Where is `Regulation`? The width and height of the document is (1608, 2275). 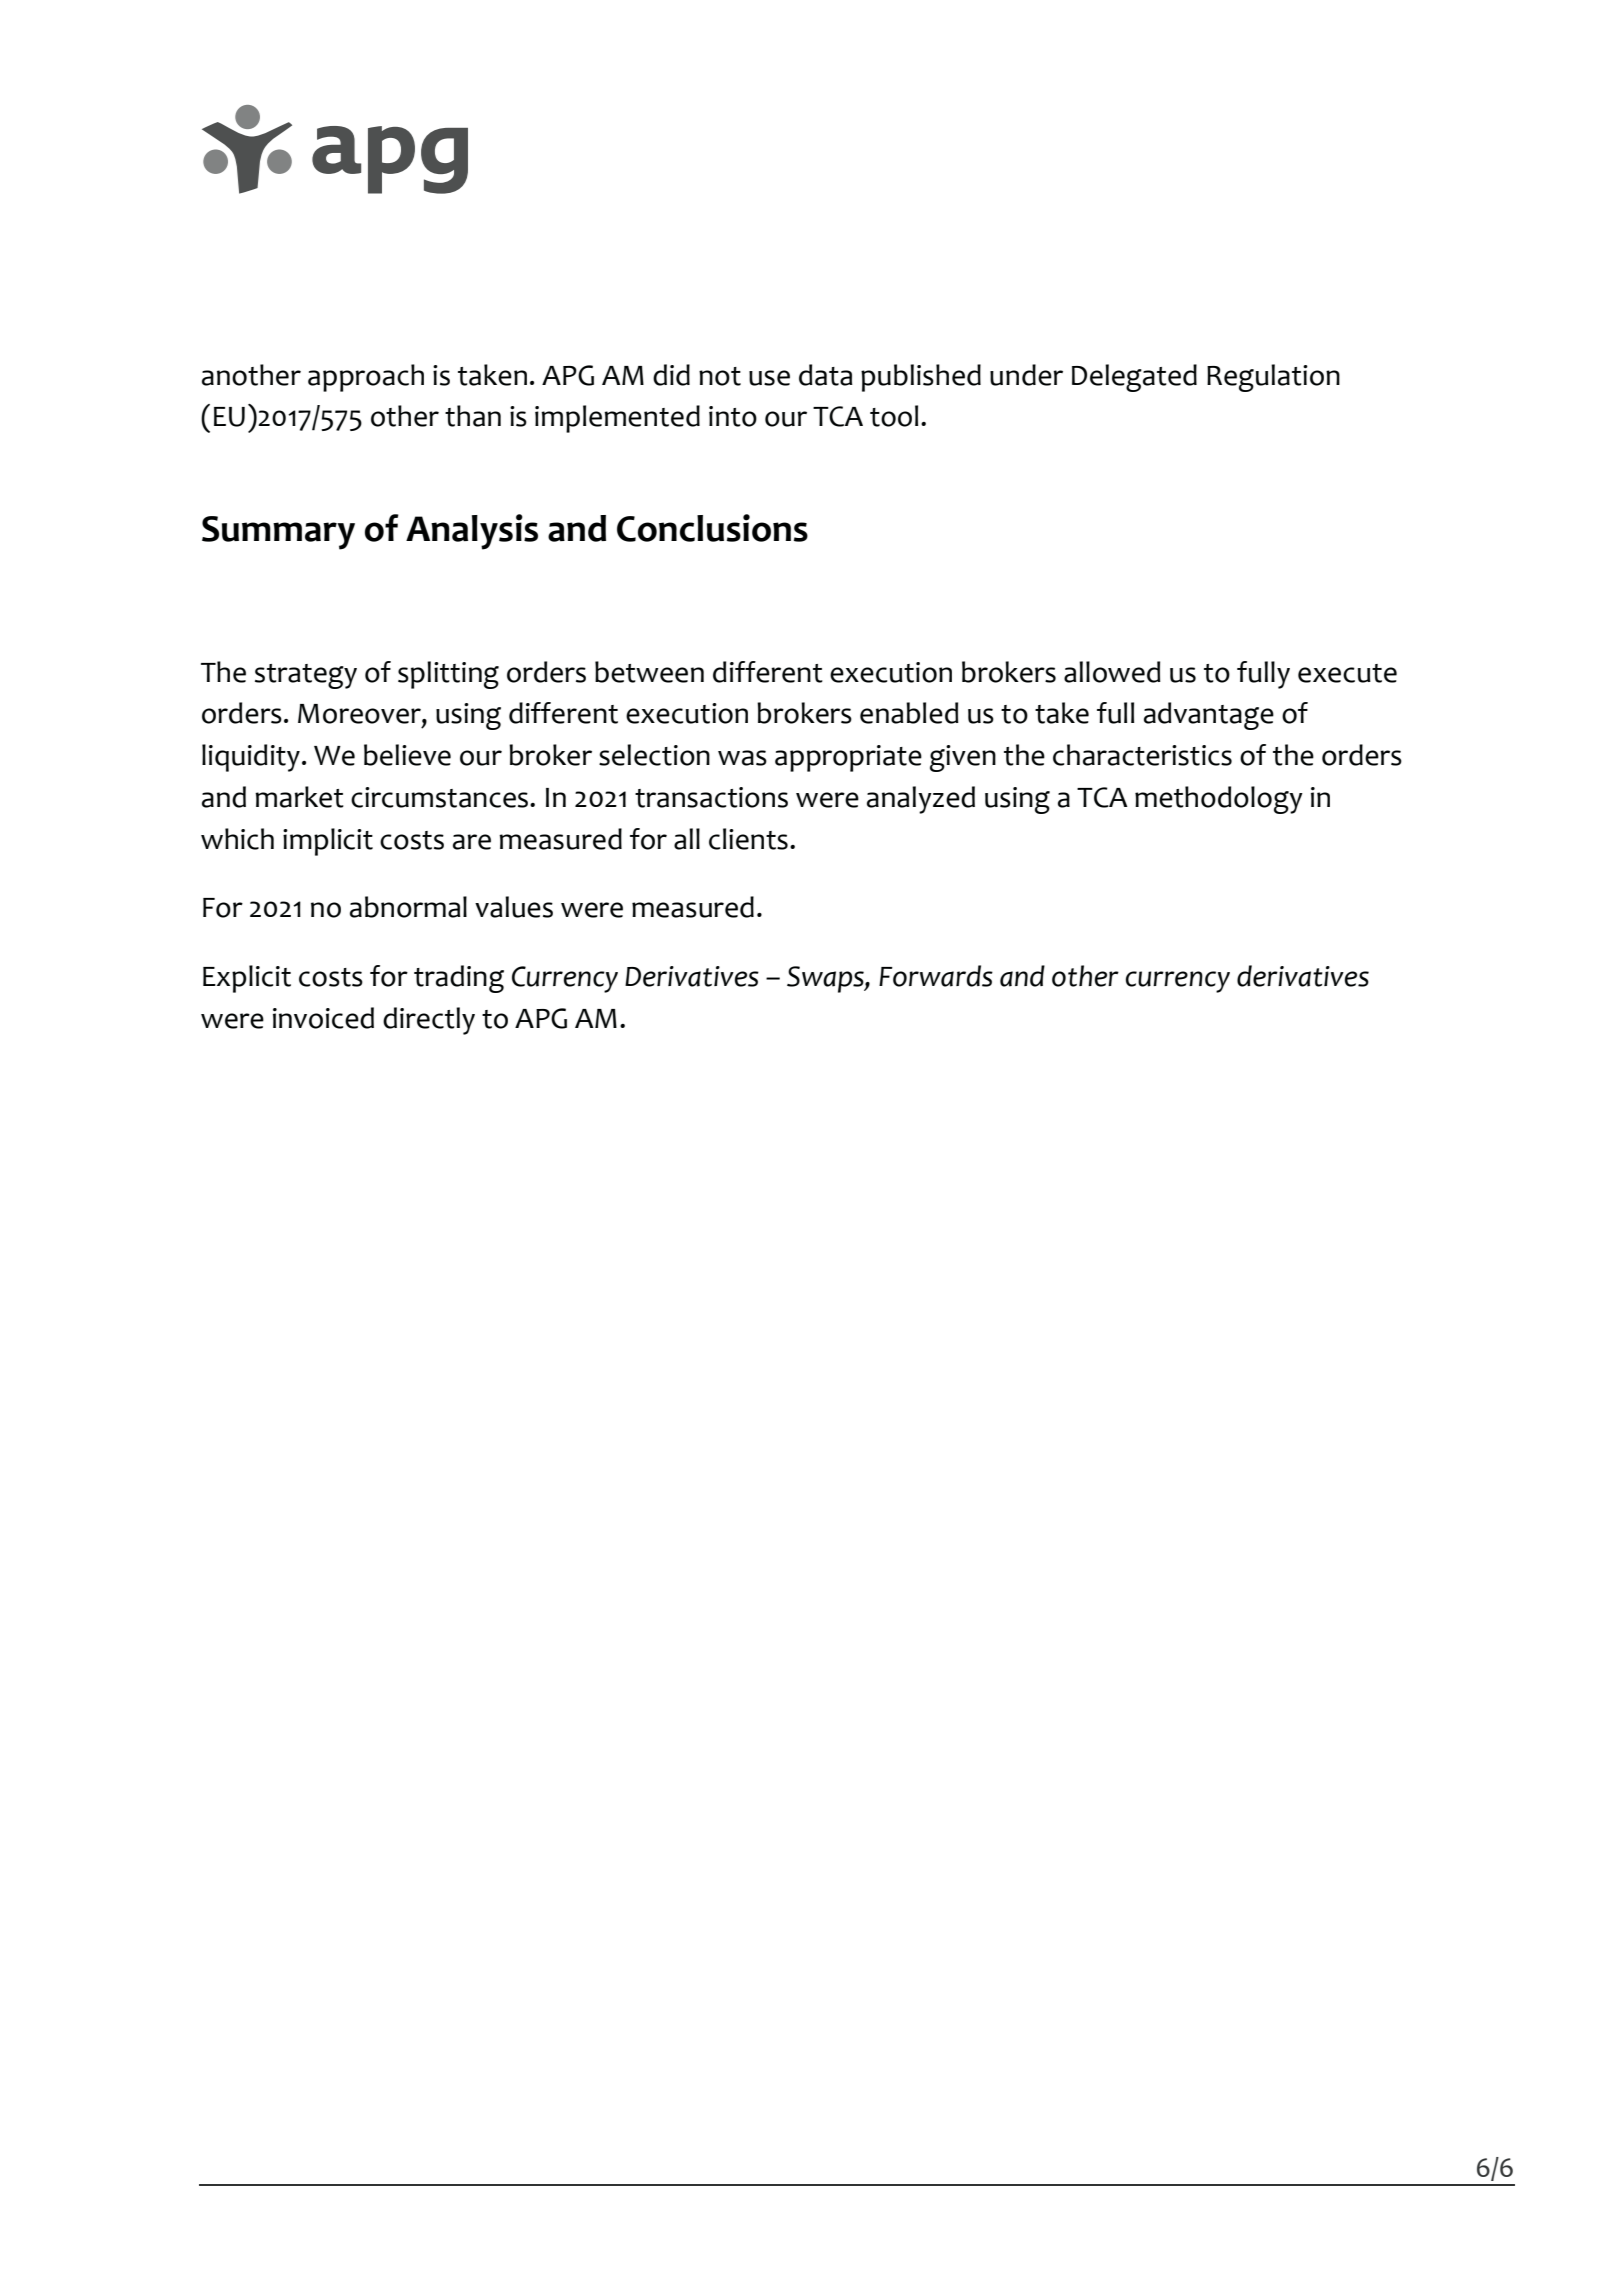 Regulation is located at coordinates (1273, 378).
